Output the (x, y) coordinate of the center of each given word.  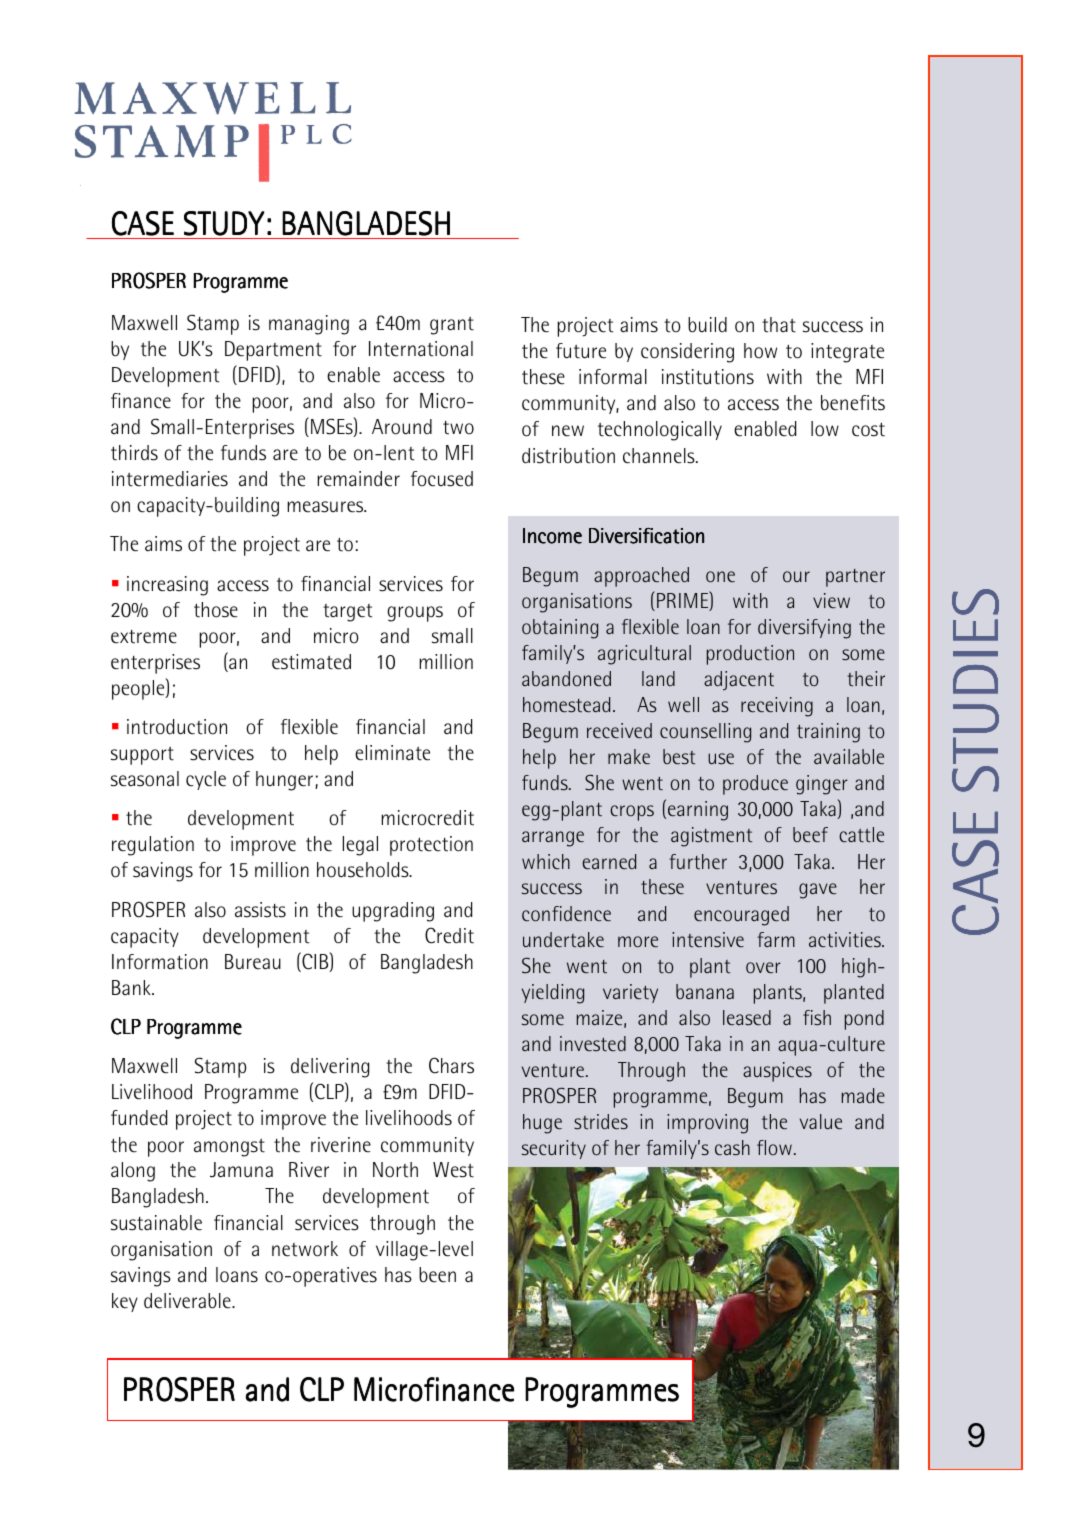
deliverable (188, 1301)
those (216, 610)
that (779, 325)
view (831, 601)
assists (260, 910)
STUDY (224, 223)
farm (776, 939)
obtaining (560, 629)
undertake (563, 940)
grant (452, 325)
